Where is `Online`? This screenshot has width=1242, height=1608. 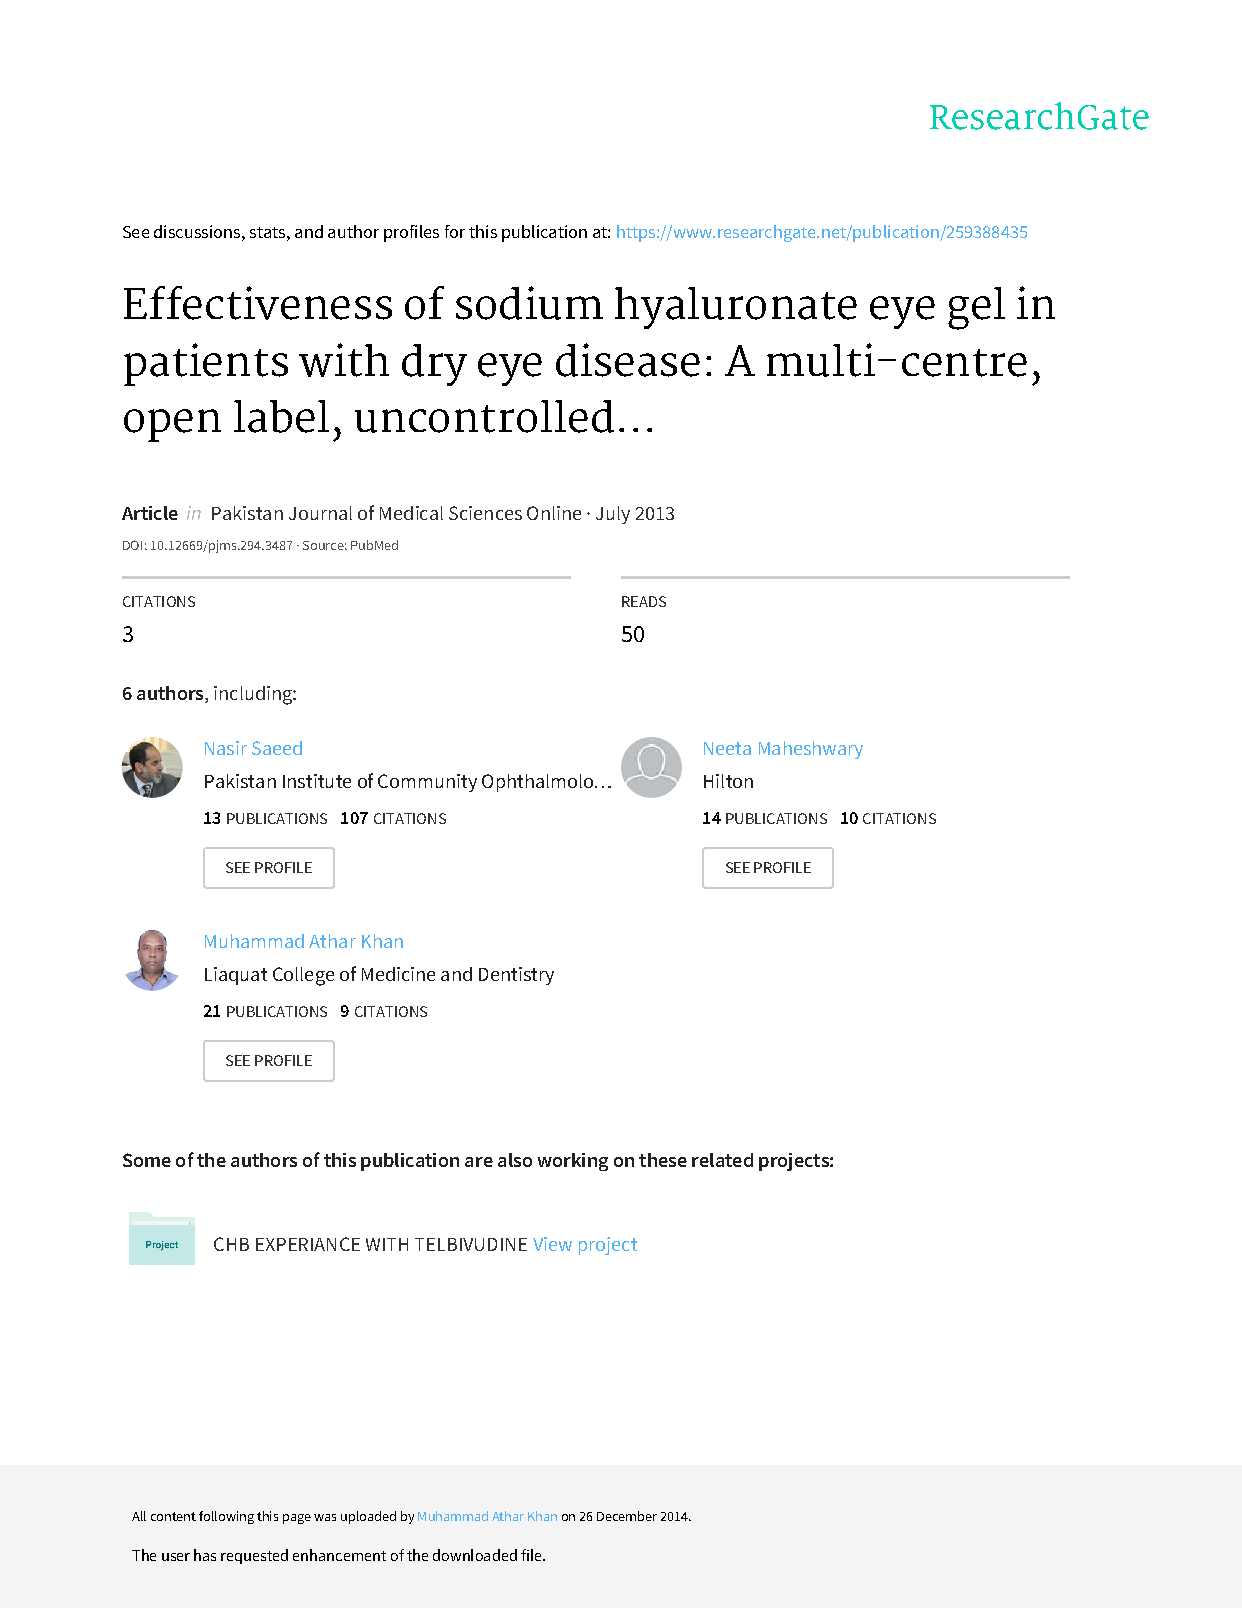
Online is located at coordinates (554, 513).
